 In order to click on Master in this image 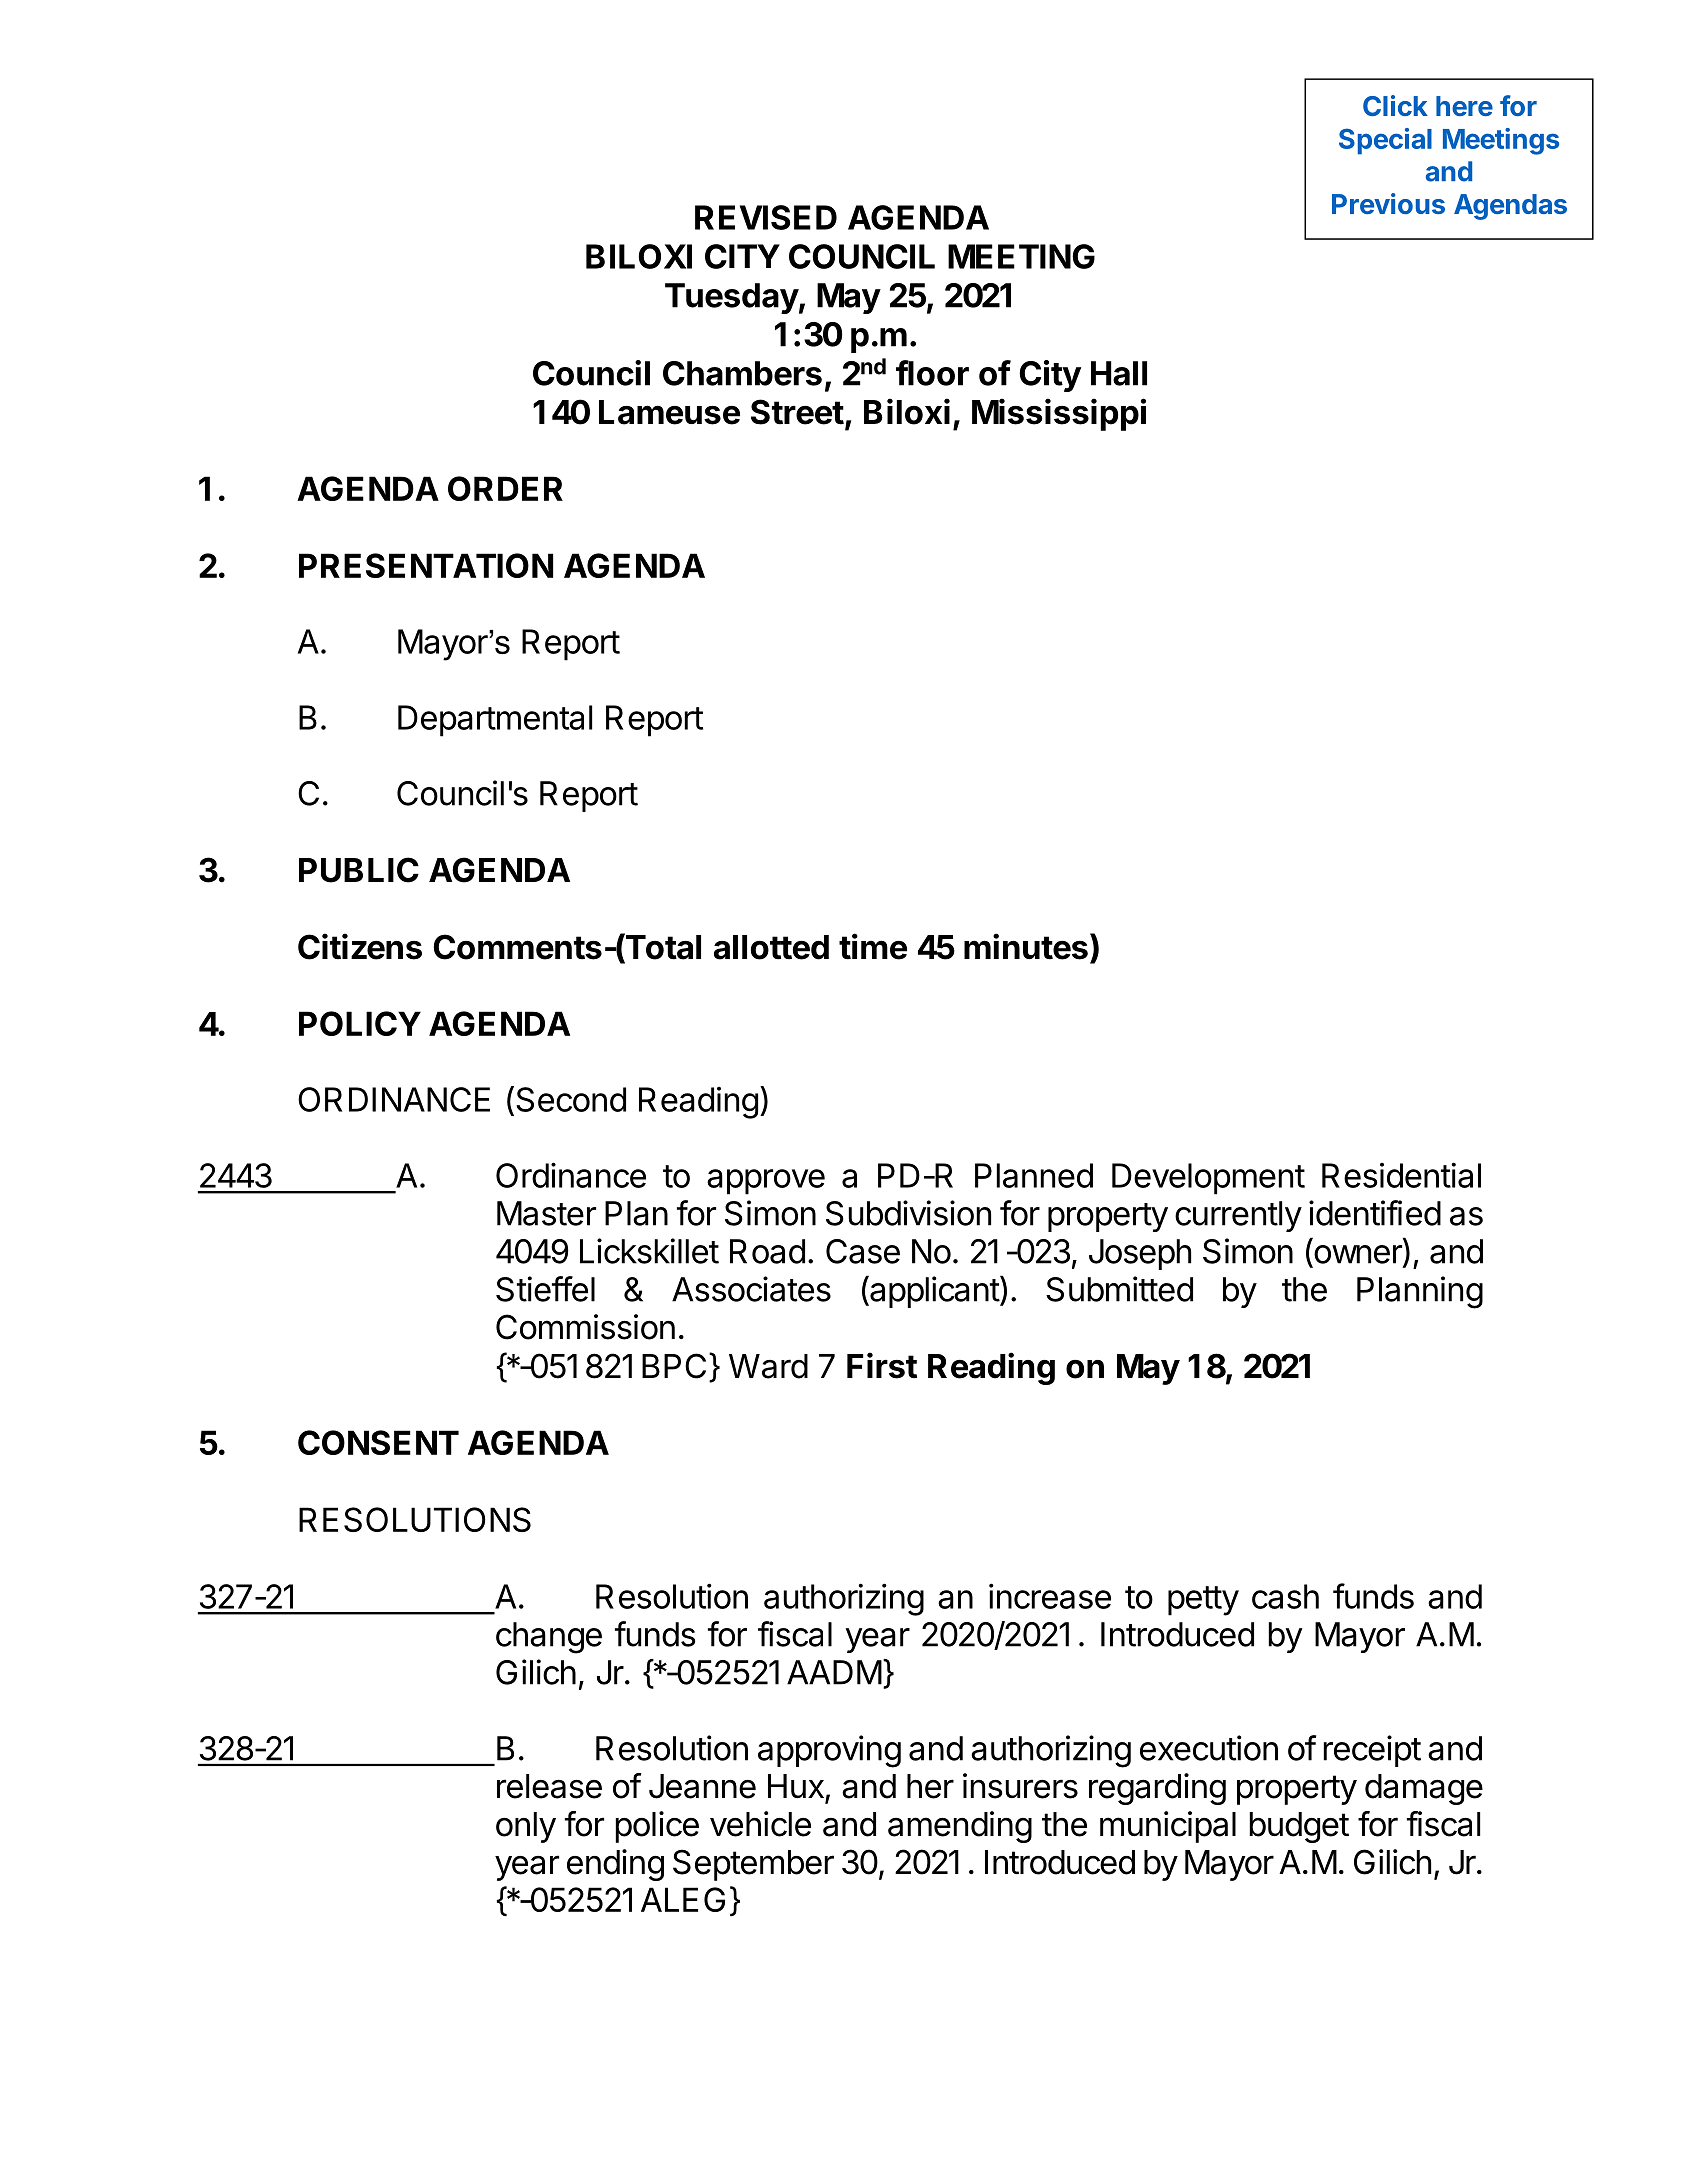, I will do `click(546, 1213)`.
